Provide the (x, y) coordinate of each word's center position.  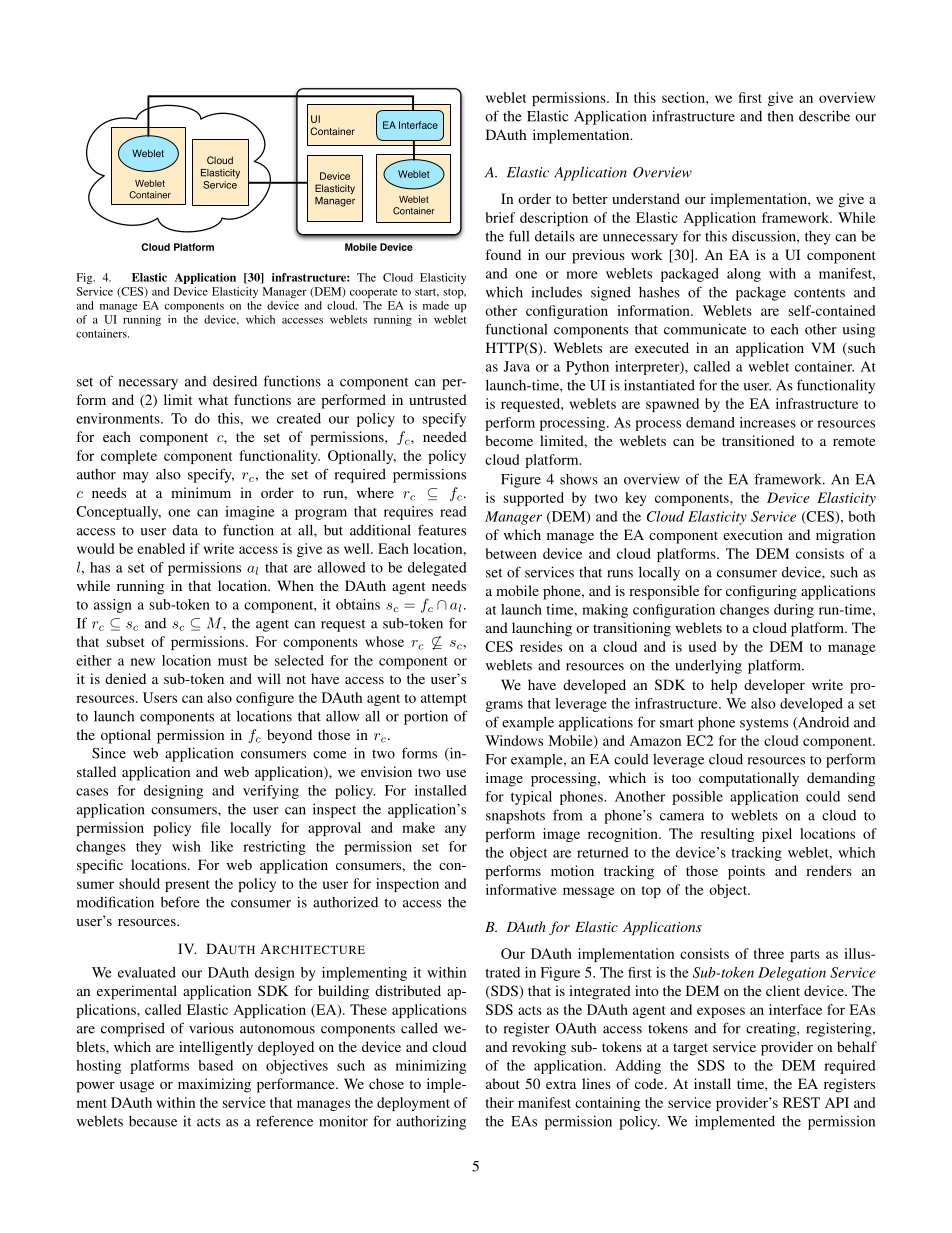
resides (541, 646)
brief (500, 217)
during (794, 611)
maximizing (214, 1085)
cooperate (373, 293)
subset (125, 641)
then (780, 116)
